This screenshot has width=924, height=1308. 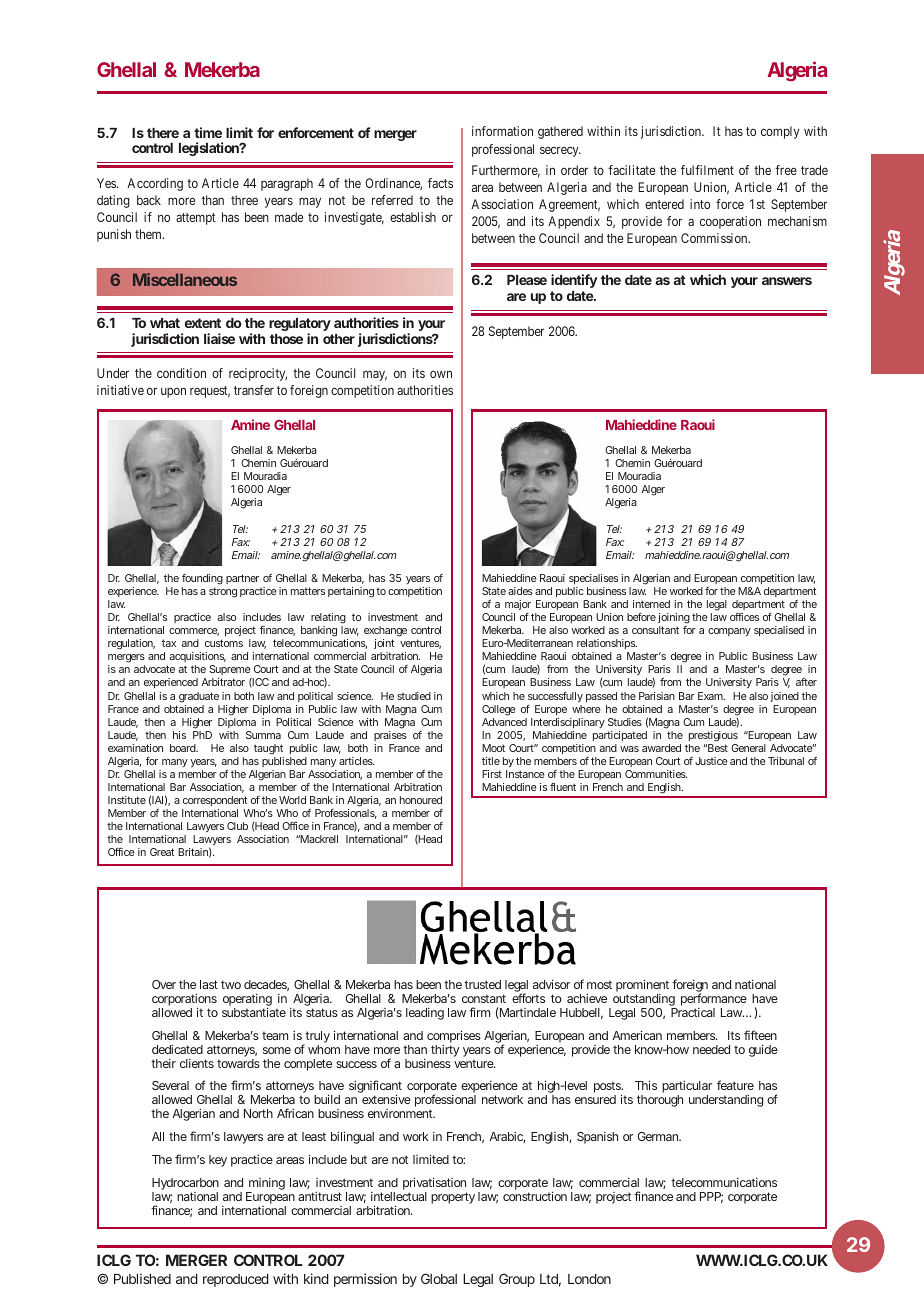 I want to click on prestigious, so click(x=713, y=736).
